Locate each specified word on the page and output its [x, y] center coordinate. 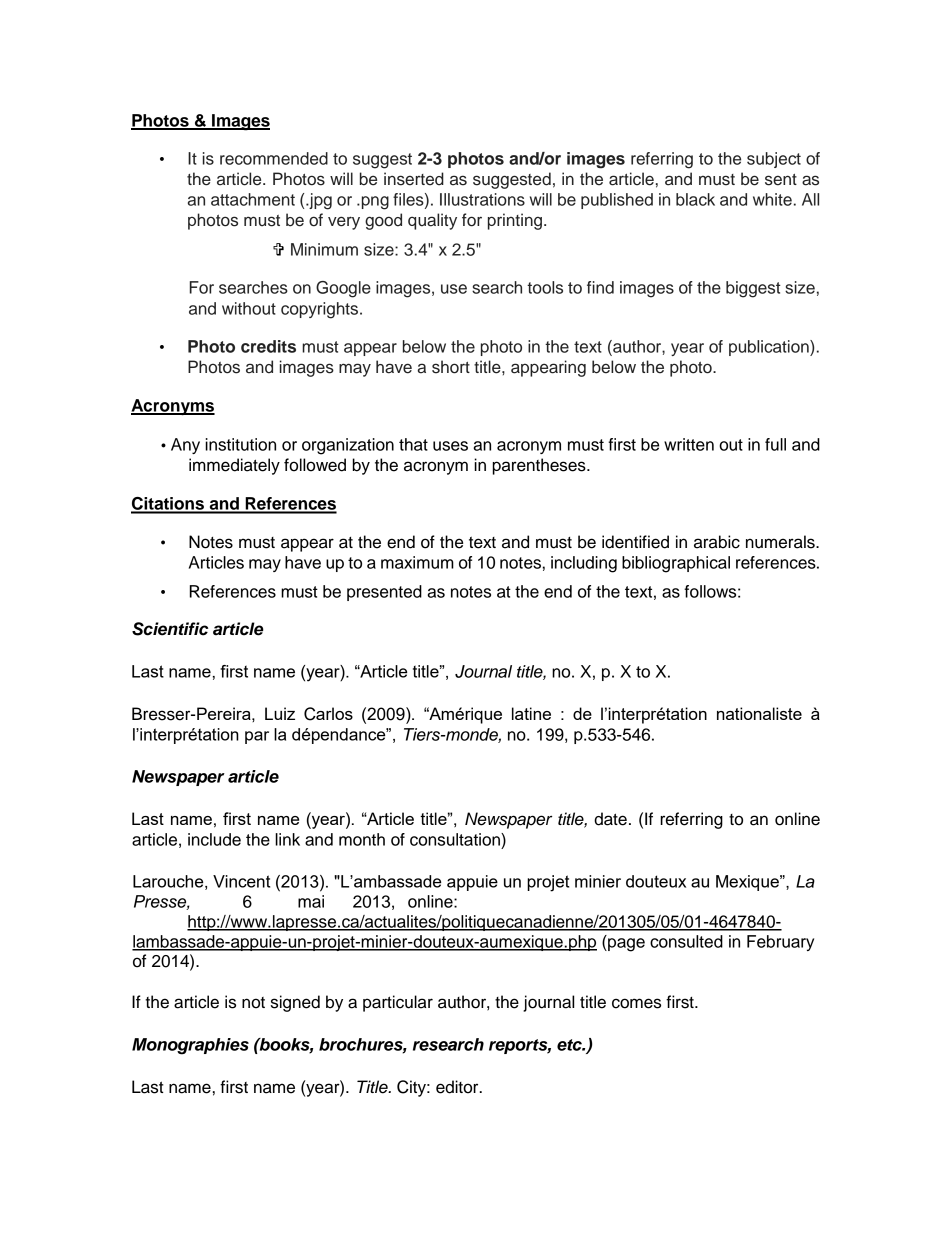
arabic [717, 542]
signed [295, 1003]
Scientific [170, 629]
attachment [253, 199]
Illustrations [482, 199]
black [695, 199]
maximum [417, 562]
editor [458, 1087]
